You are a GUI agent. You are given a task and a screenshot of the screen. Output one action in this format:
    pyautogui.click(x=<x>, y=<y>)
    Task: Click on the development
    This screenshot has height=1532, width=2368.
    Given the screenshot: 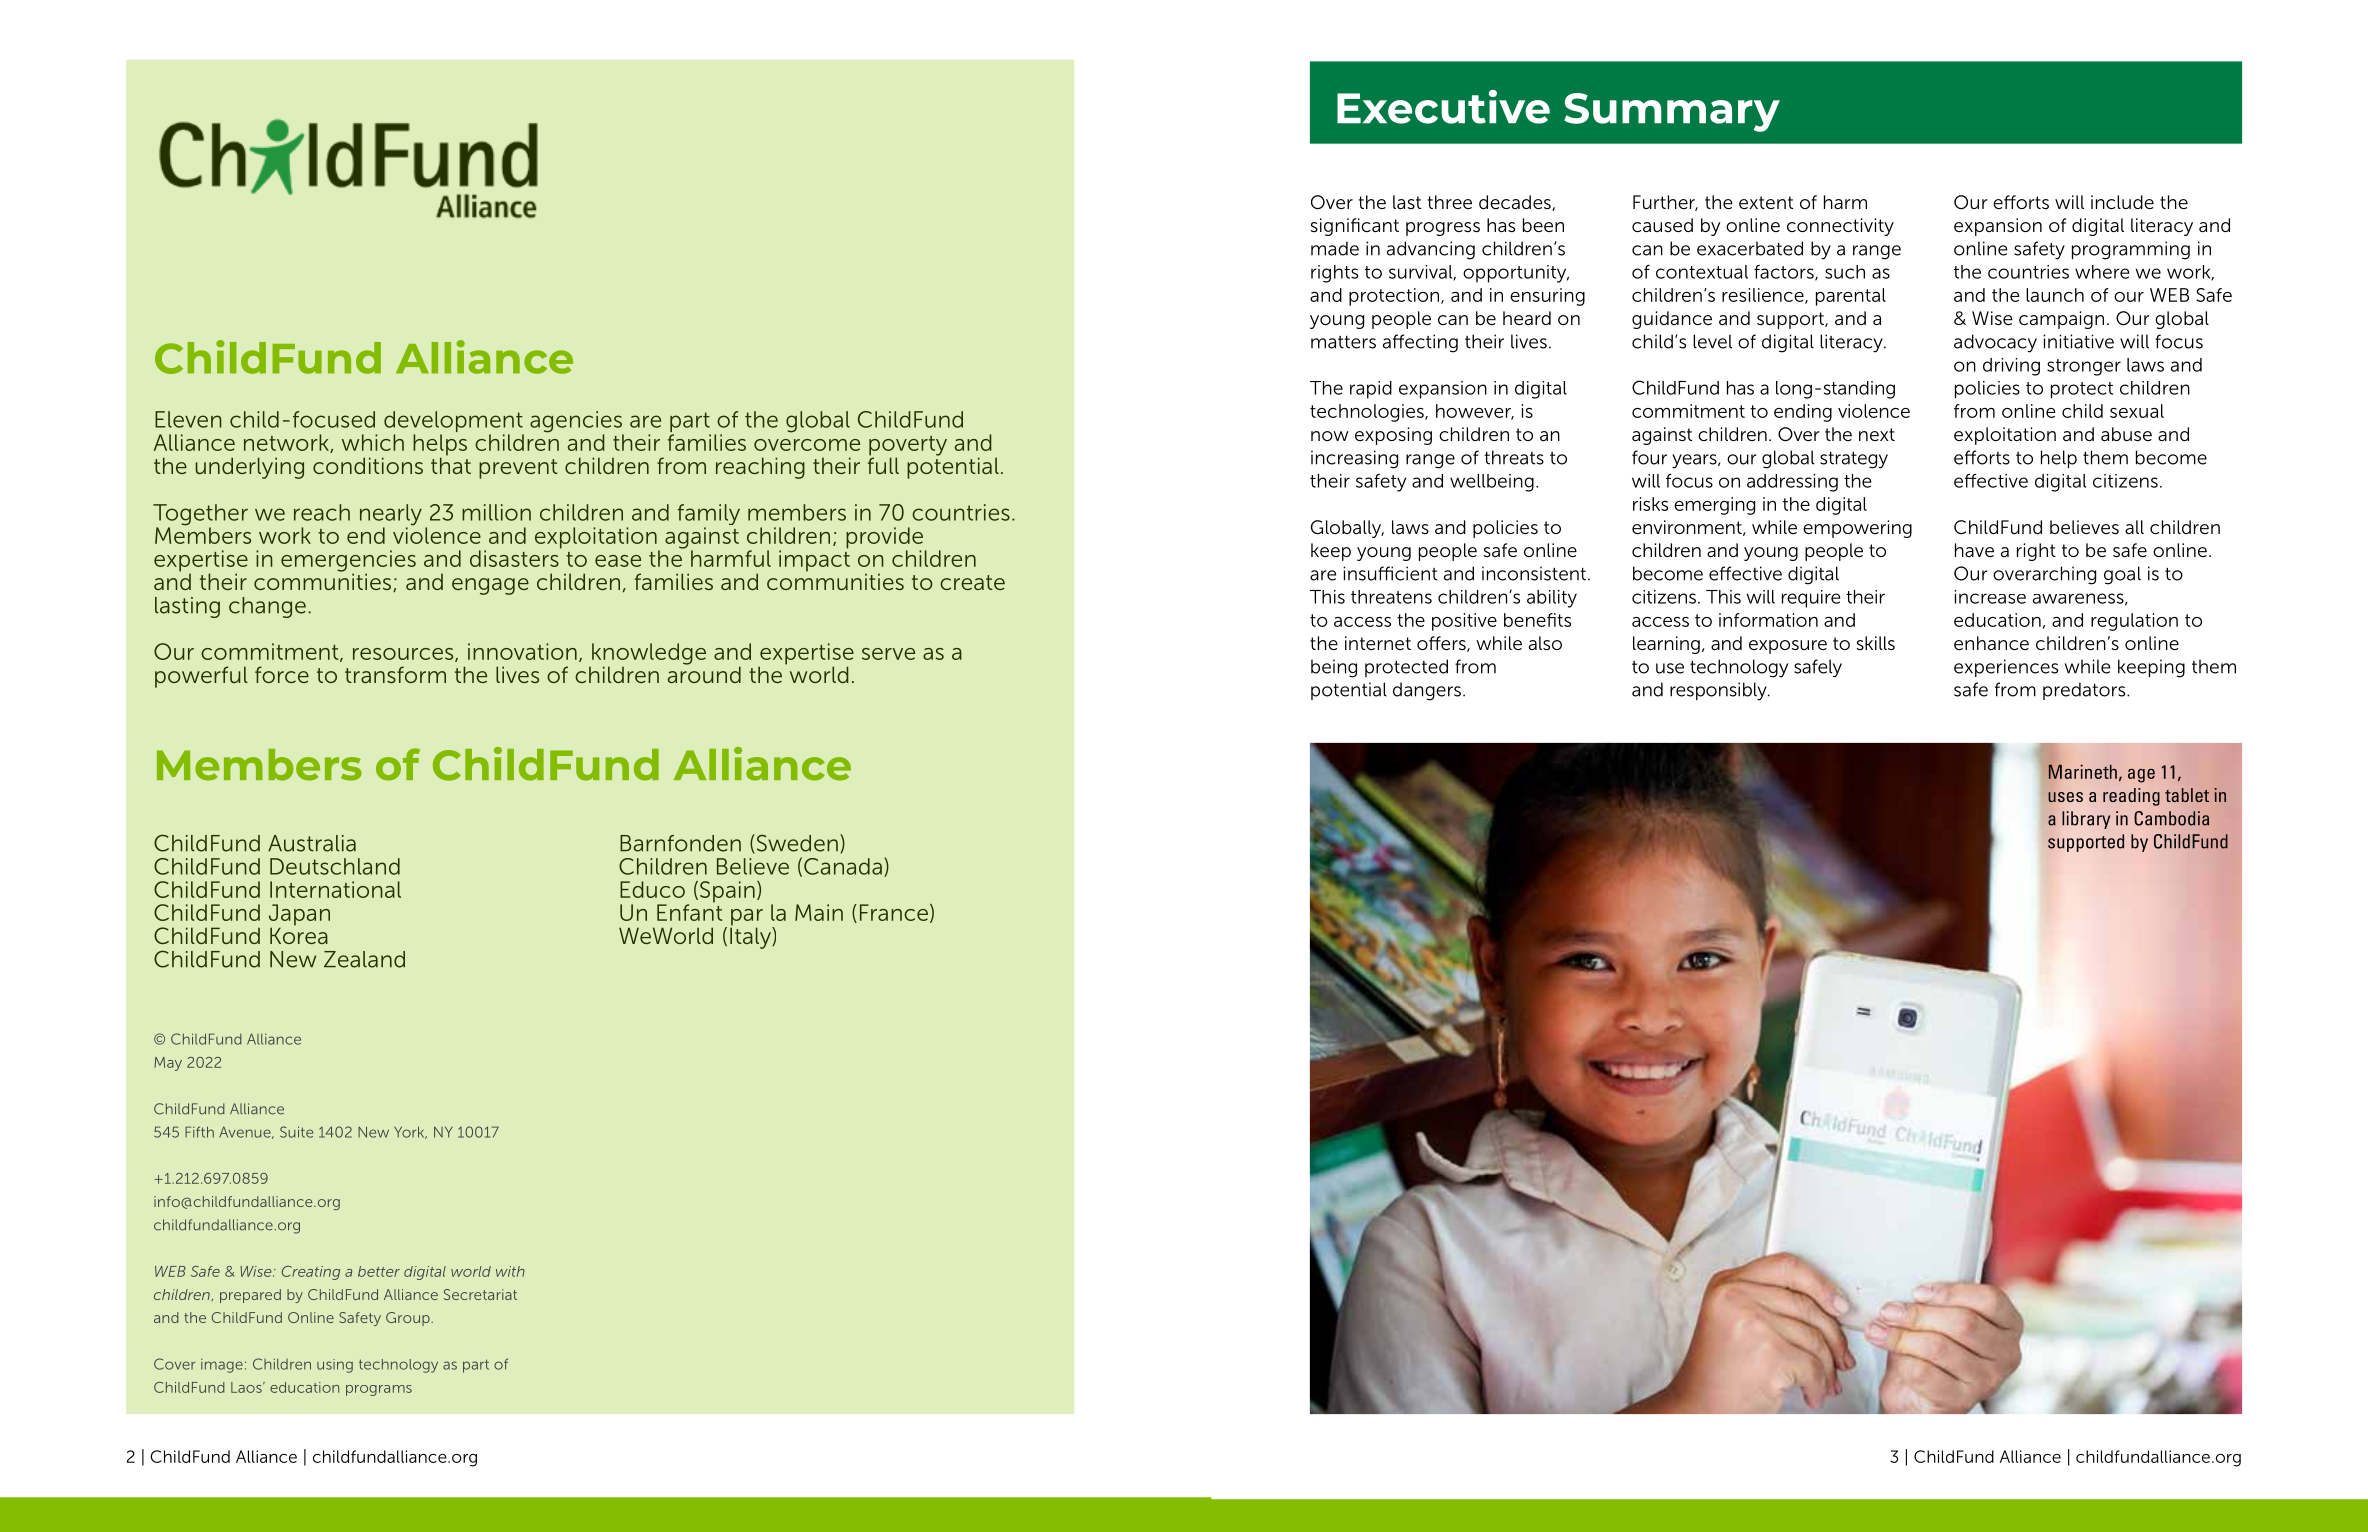 What is the action you would take?
    pyautogui.click(x=454, y=423)
